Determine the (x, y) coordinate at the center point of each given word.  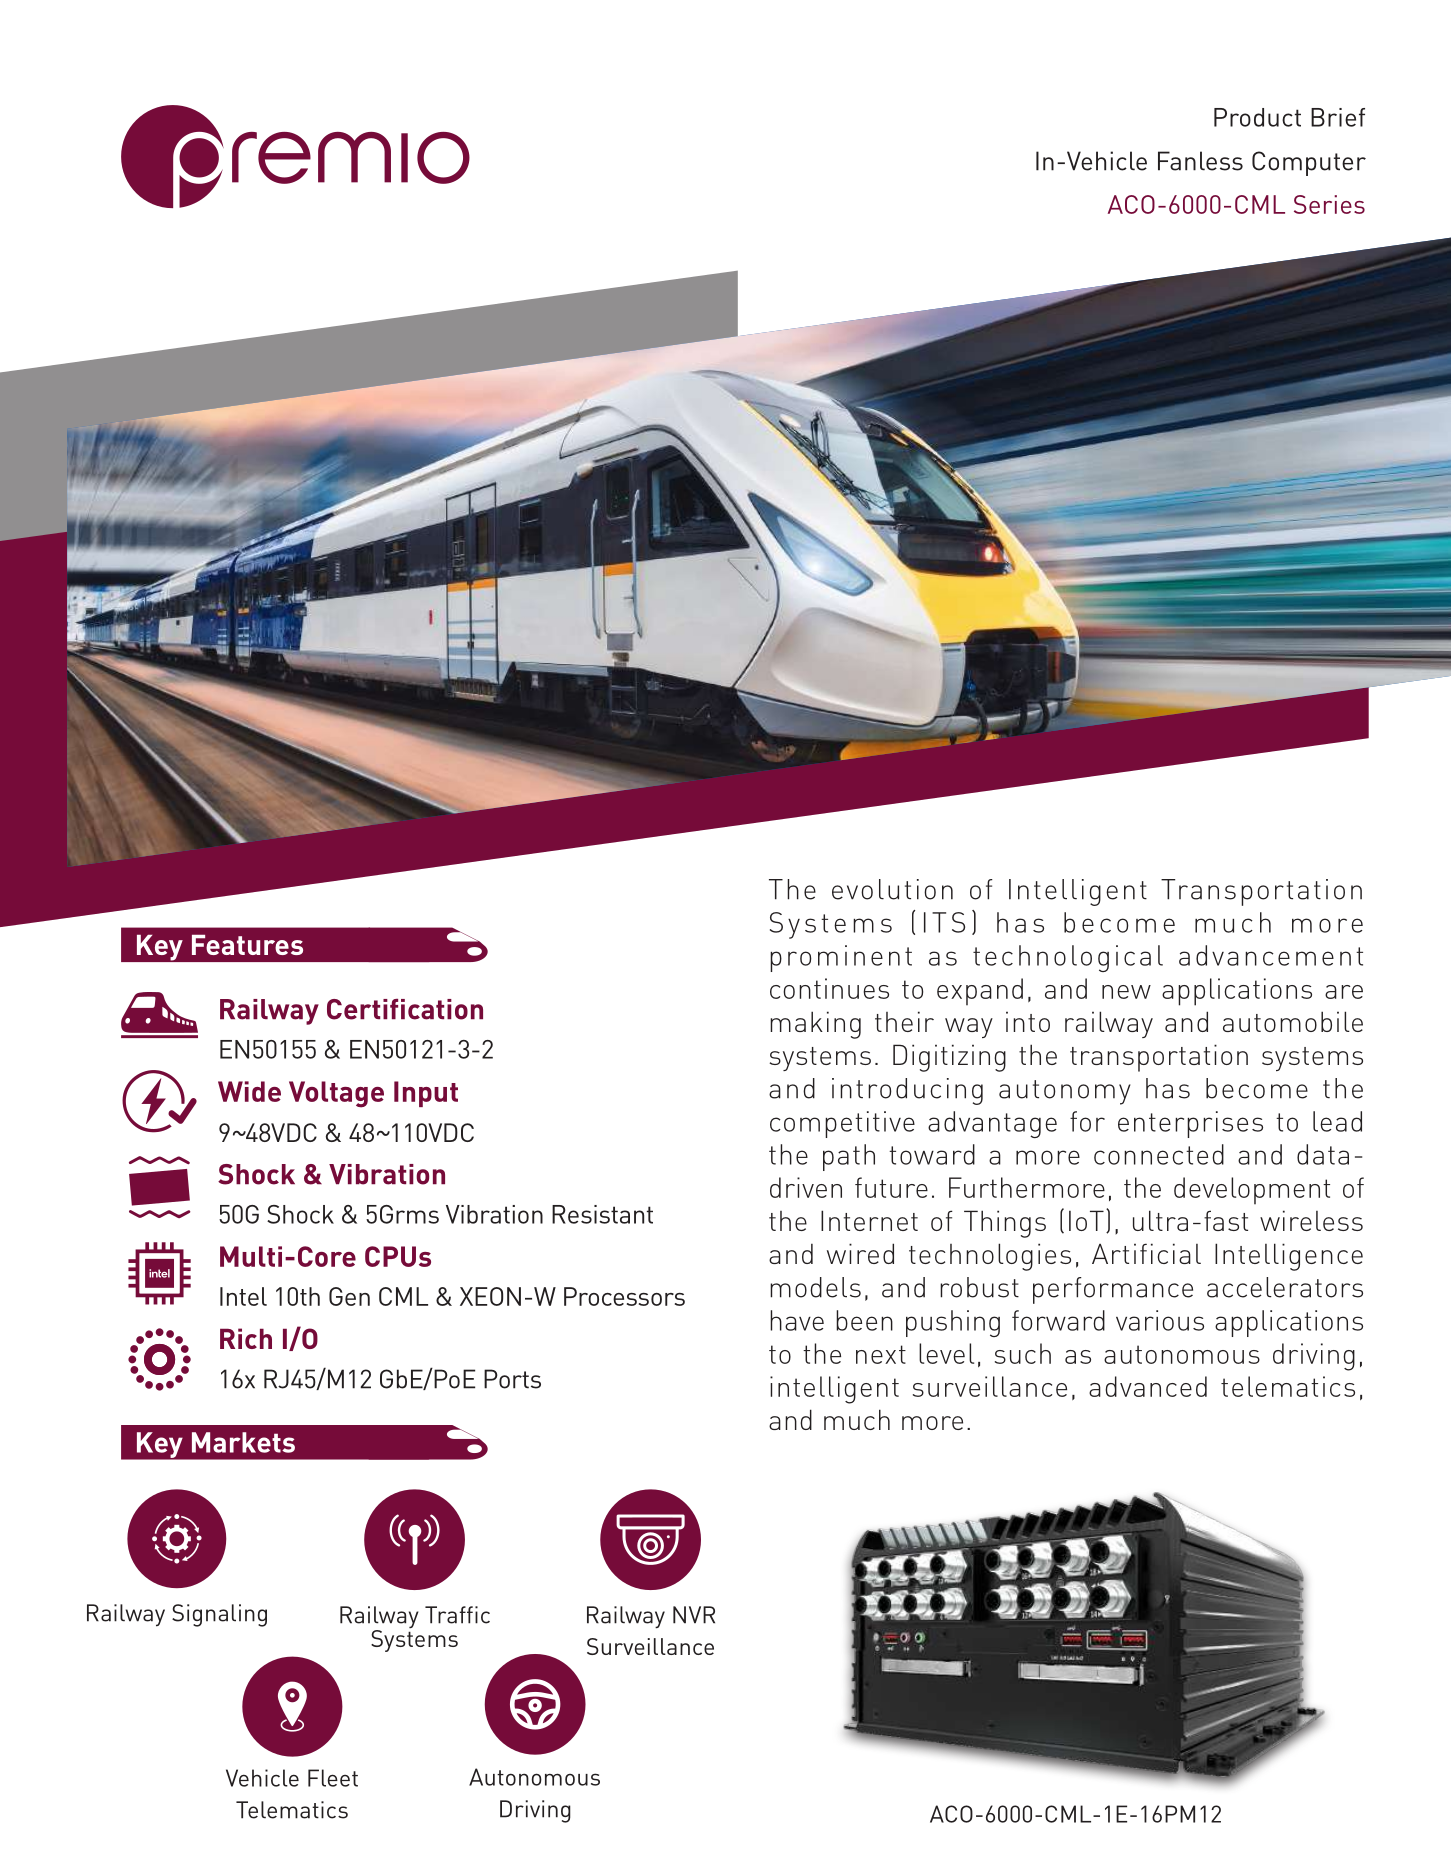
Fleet (333, 1778)
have (797, 1320)
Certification (405, 1009)
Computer (1309, 163)
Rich (246, 1338)
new (1126, 992)
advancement (1271, 955)
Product (1257, 117)
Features (247, 945)
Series (1329, 204)
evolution (892, 889)
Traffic (457, 1615)
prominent (841, 958)
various (1160, 1320)
